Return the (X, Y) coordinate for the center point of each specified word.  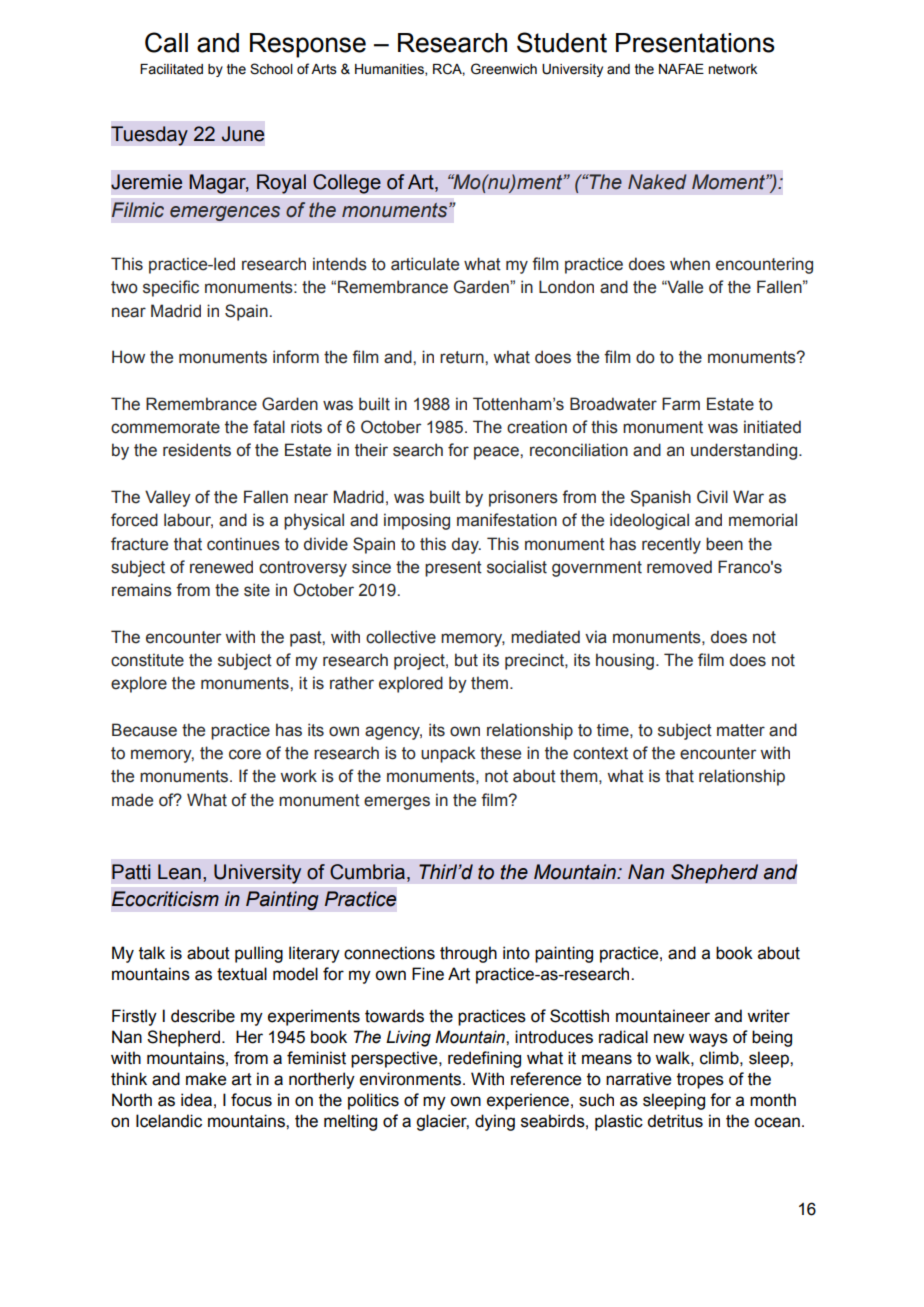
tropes (700, 1081)
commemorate (165, 427)
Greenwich (504, 69)
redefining (484, 1059)
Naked (657, 182)
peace (497, 453)
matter (741, 730)
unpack (448, 754)
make (206, 1079)
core (245, 754)
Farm (681, 404)
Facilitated (171, 69)
